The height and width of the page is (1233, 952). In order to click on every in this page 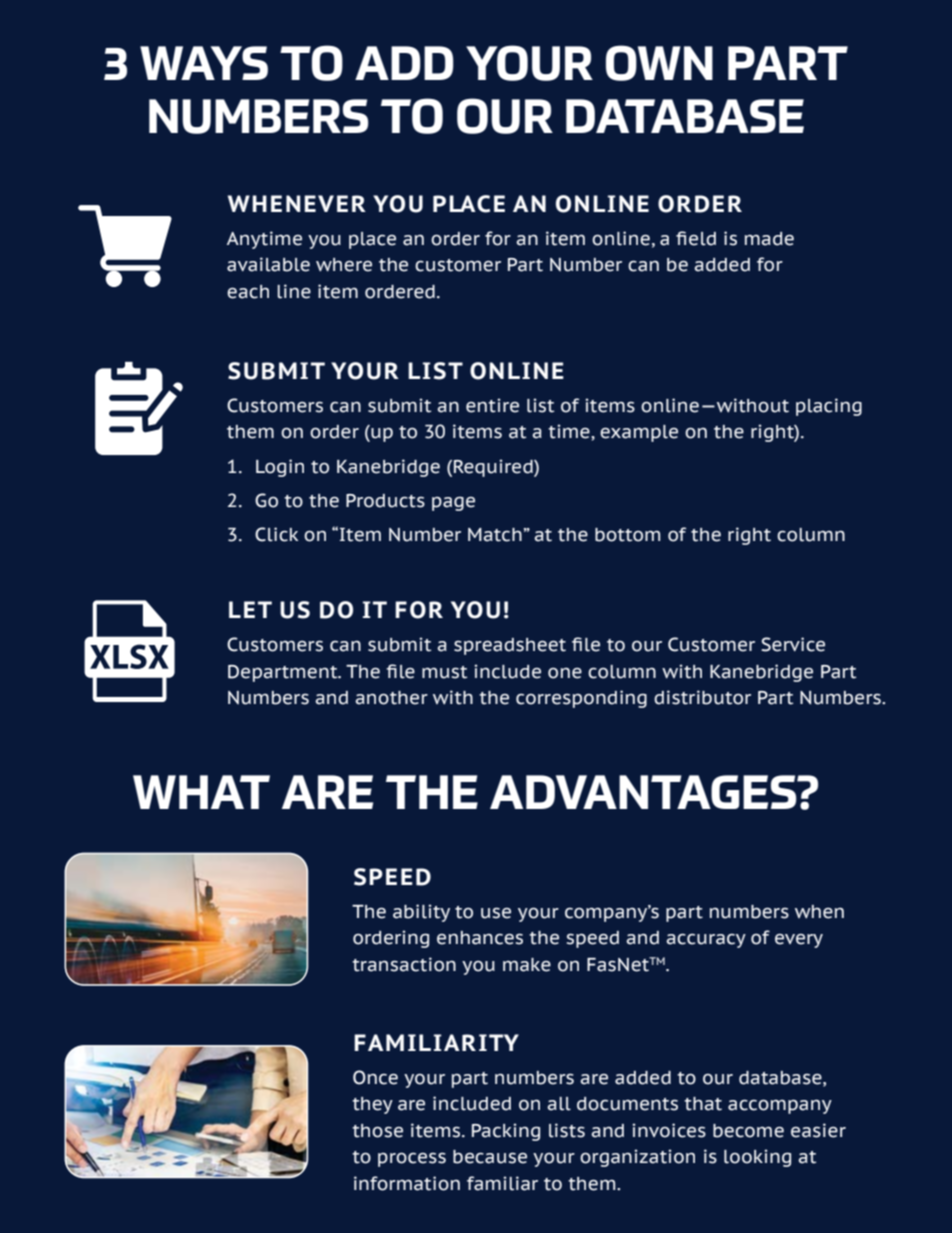, I will do `click(799, 941)`.
